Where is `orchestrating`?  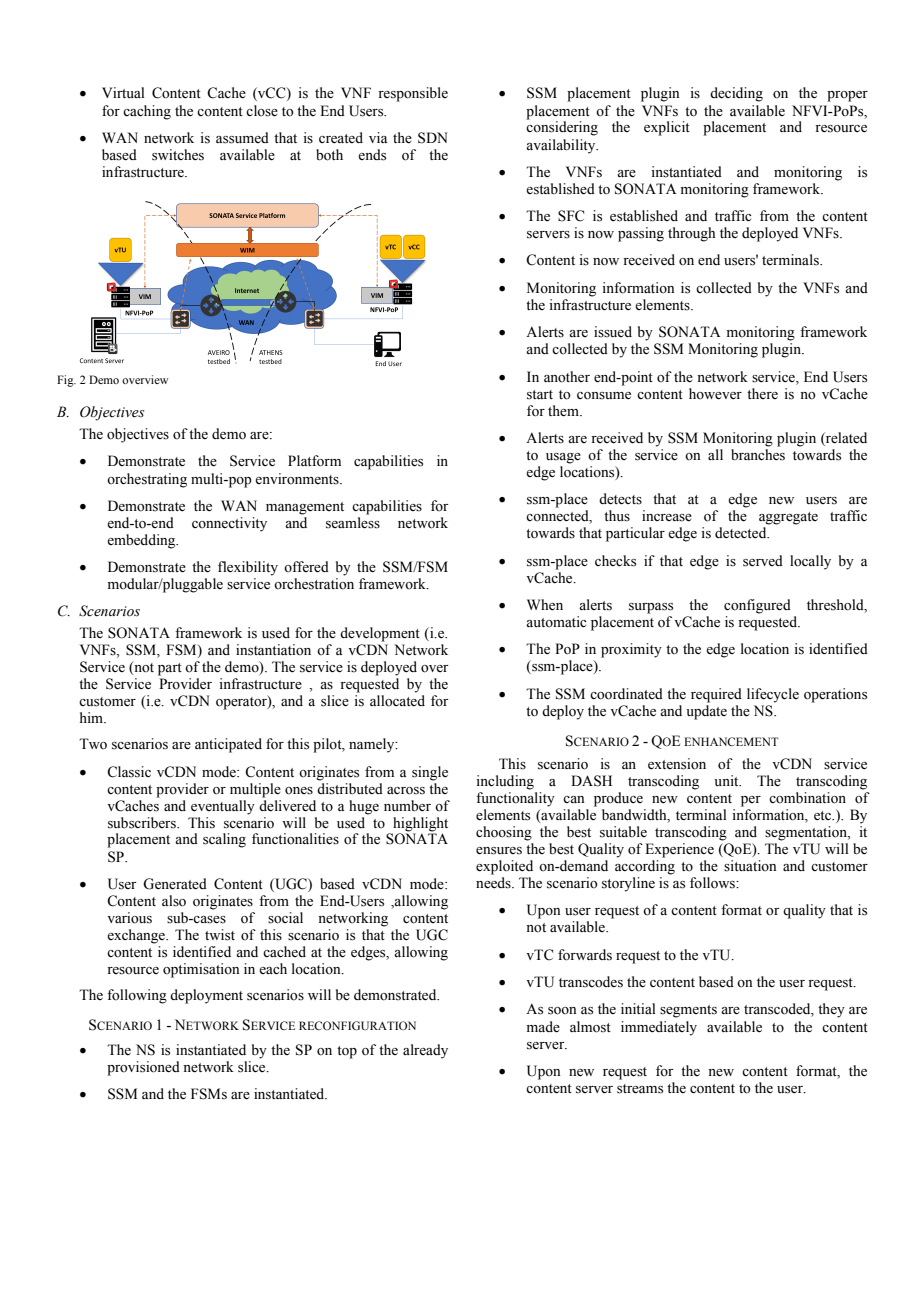
orchestrating is located at coordinates (147, 480).
